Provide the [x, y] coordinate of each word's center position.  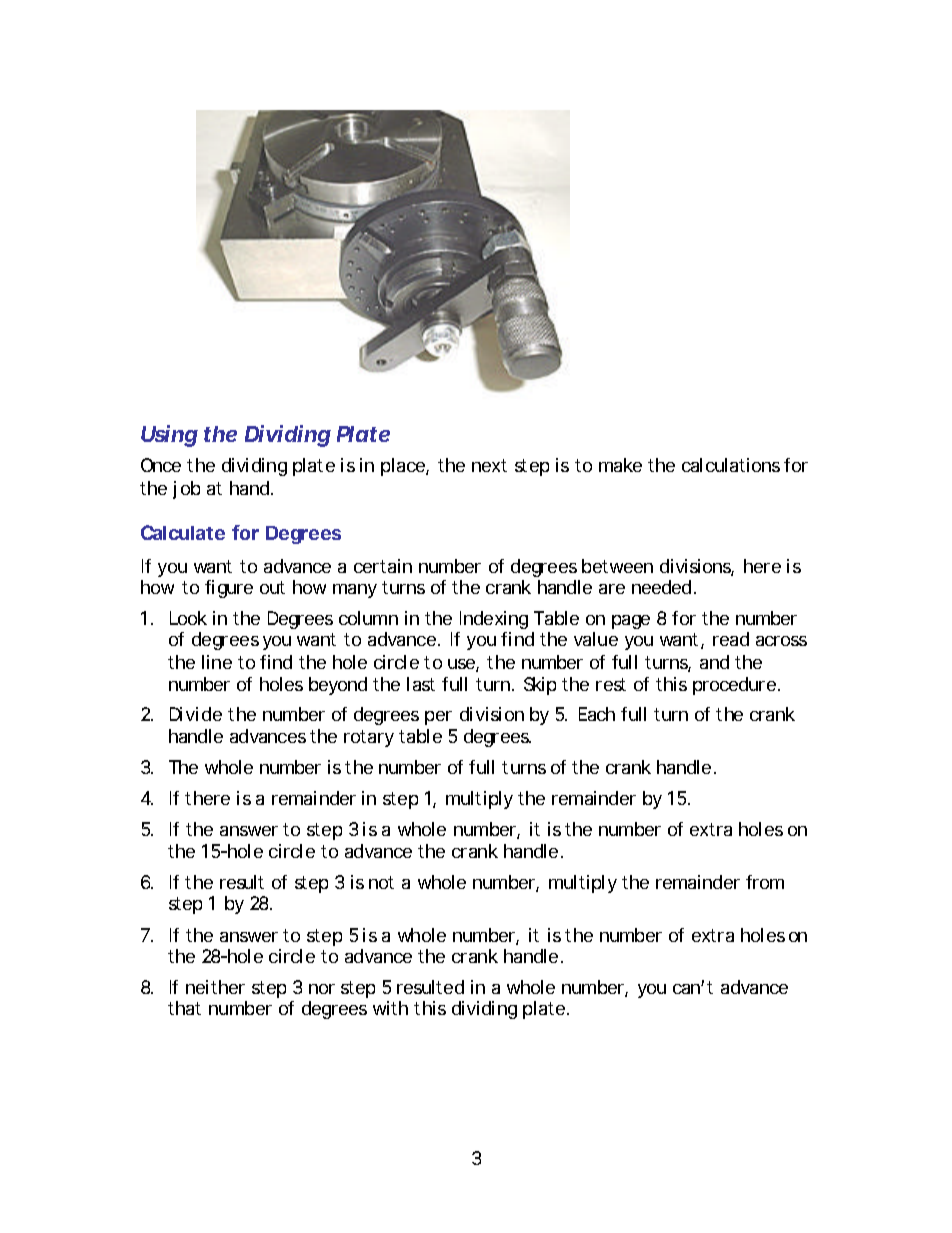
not [381, 882]
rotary [369, 738]
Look [188, 618]
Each [597, 714]
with [390, 1008]
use [461, 664]
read [731, 639]
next [489, 465]
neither [215, 987]
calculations [731, 465]
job [186, 490]
